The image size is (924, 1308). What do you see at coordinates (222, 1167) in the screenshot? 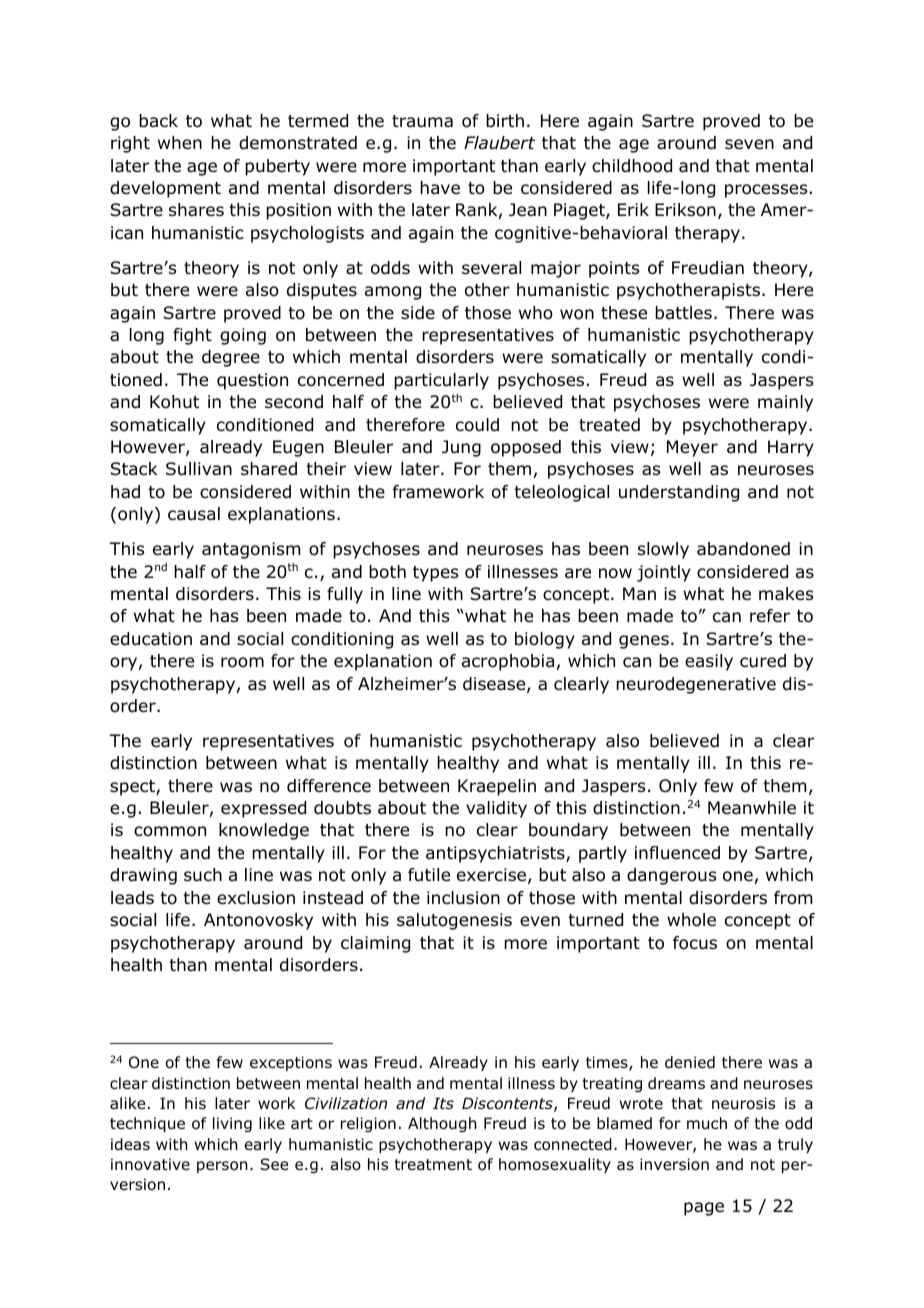
I see `person` at bounding box center [222, 1167].
